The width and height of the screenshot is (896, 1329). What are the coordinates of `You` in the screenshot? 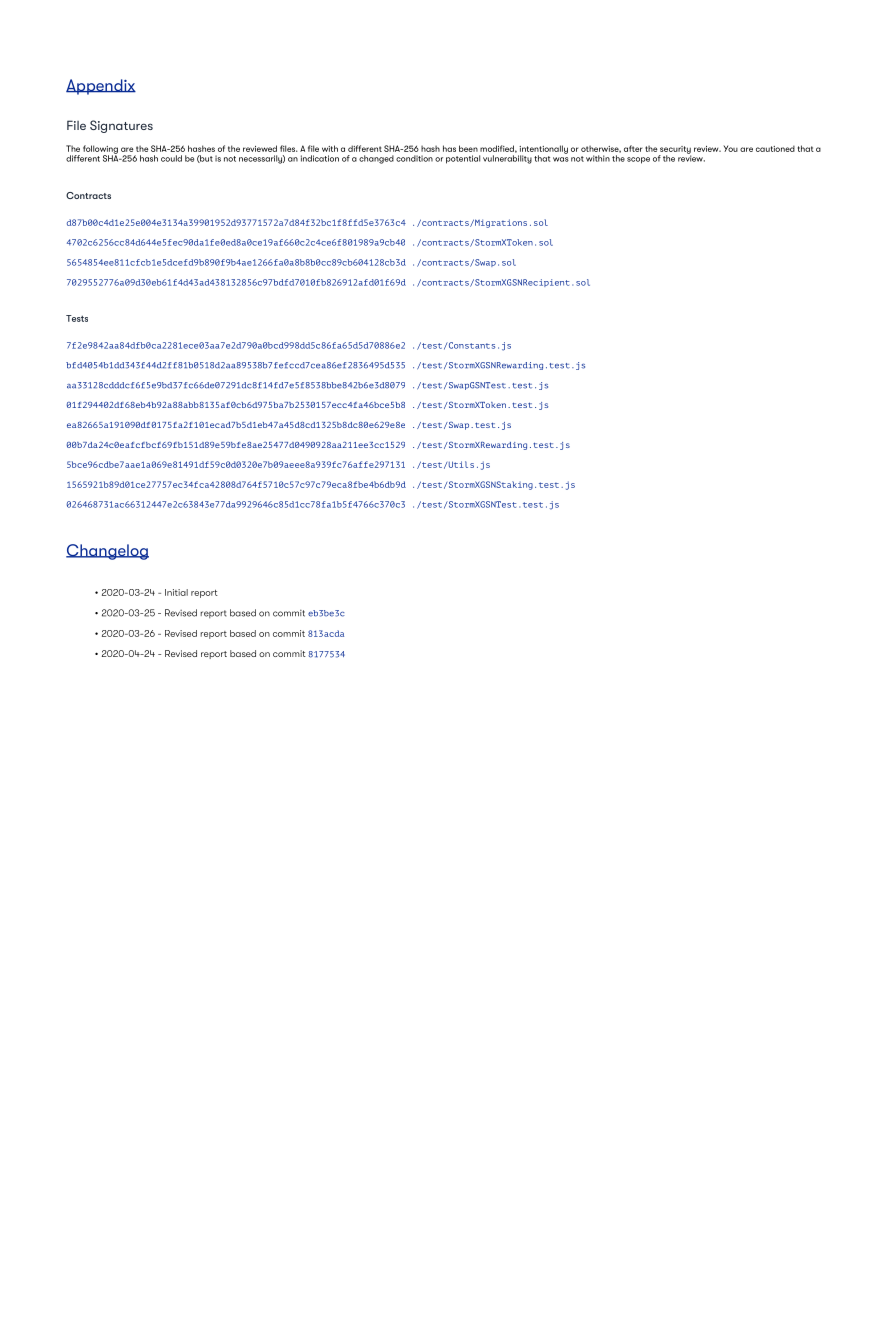 It's located at (730, 148).
